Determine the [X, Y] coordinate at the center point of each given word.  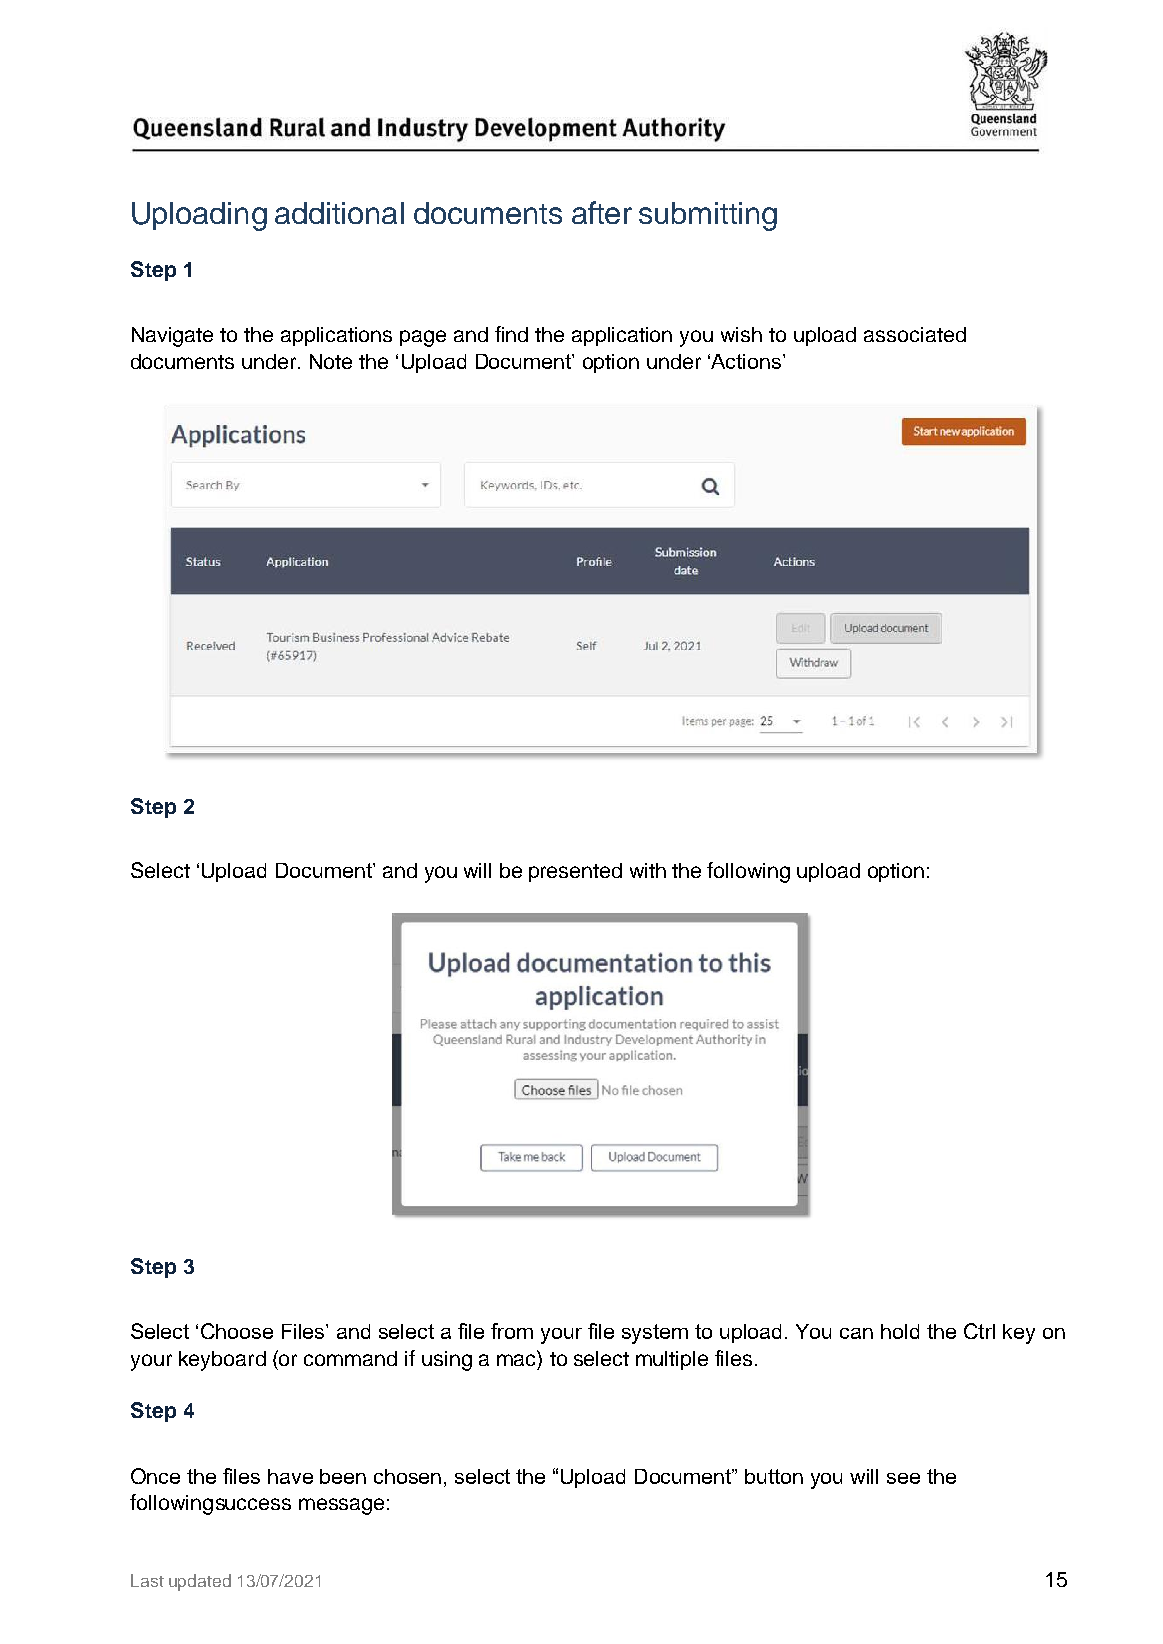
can [856, 1333]
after [602, 212]
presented [575, 872]
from [512, 1331]
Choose [237, 1331]
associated [915, 334]
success [253, 1504]
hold [900, 1331]
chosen [407, 1476]
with [648, 870]
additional [339, 213]
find [511, 334]
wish [741, 334]
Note [331, 361]
